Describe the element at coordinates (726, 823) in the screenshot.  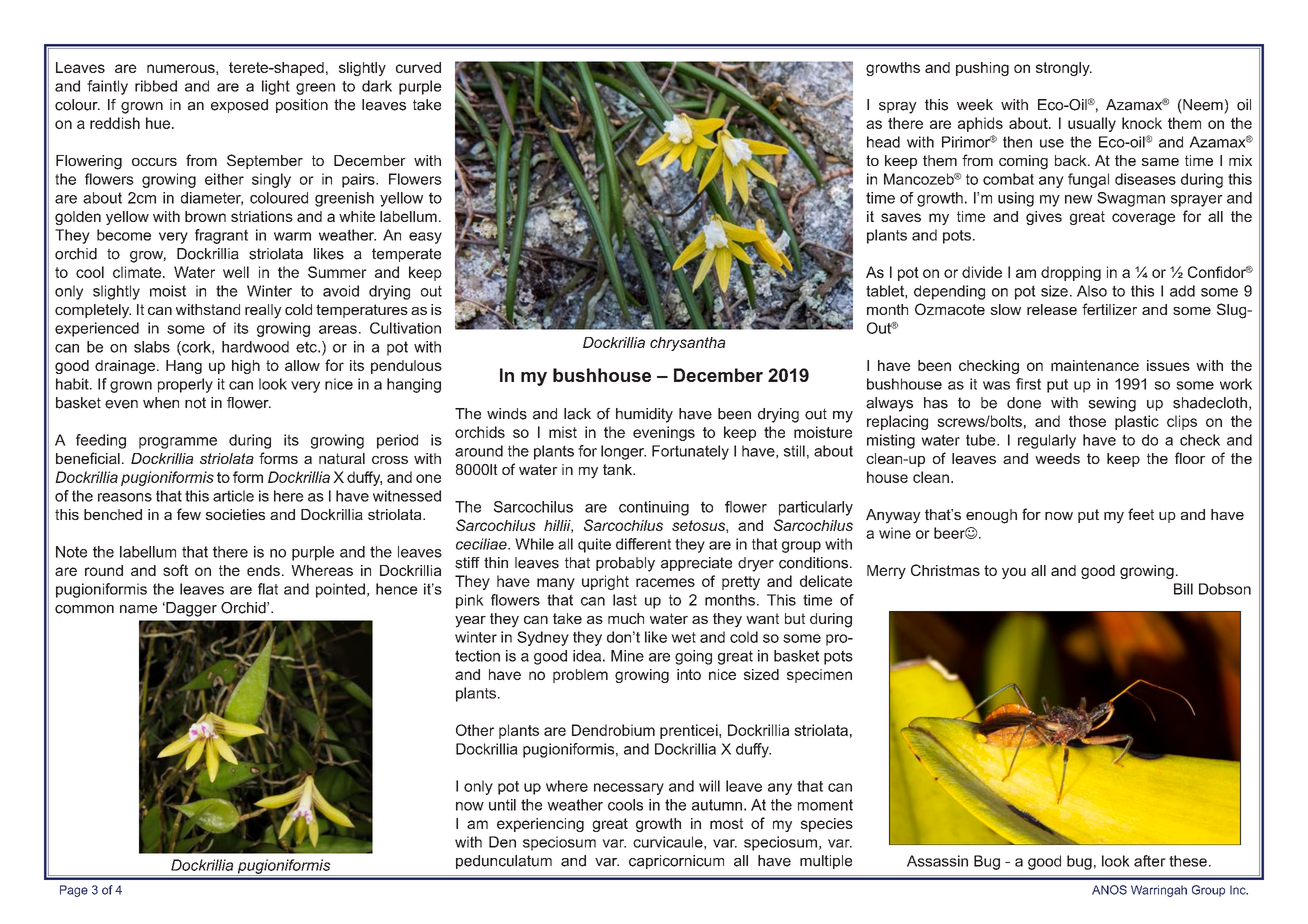
I see `most` at that location.
